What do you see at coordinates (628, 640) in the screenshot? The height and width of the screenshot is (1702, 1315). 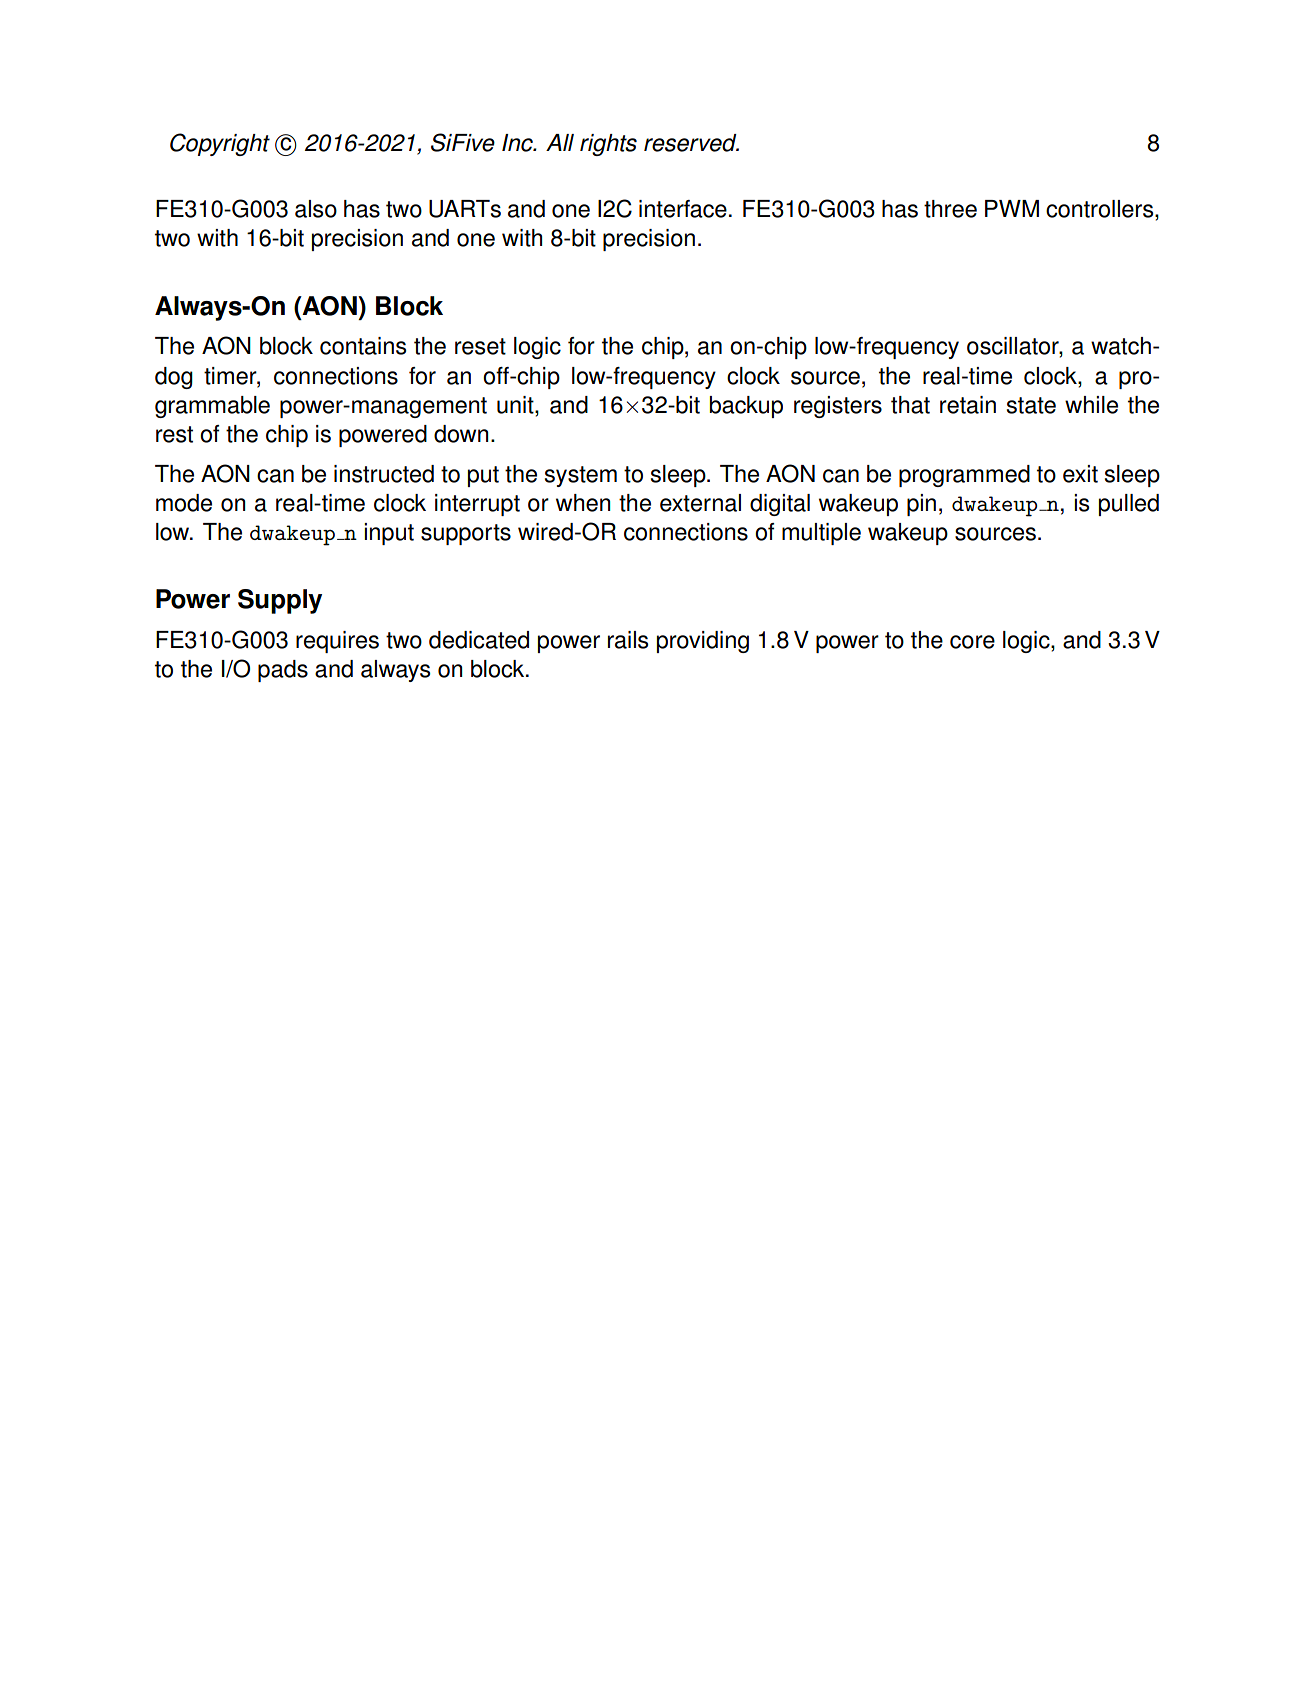 I see `rails` at bounding box center [628, 640].
